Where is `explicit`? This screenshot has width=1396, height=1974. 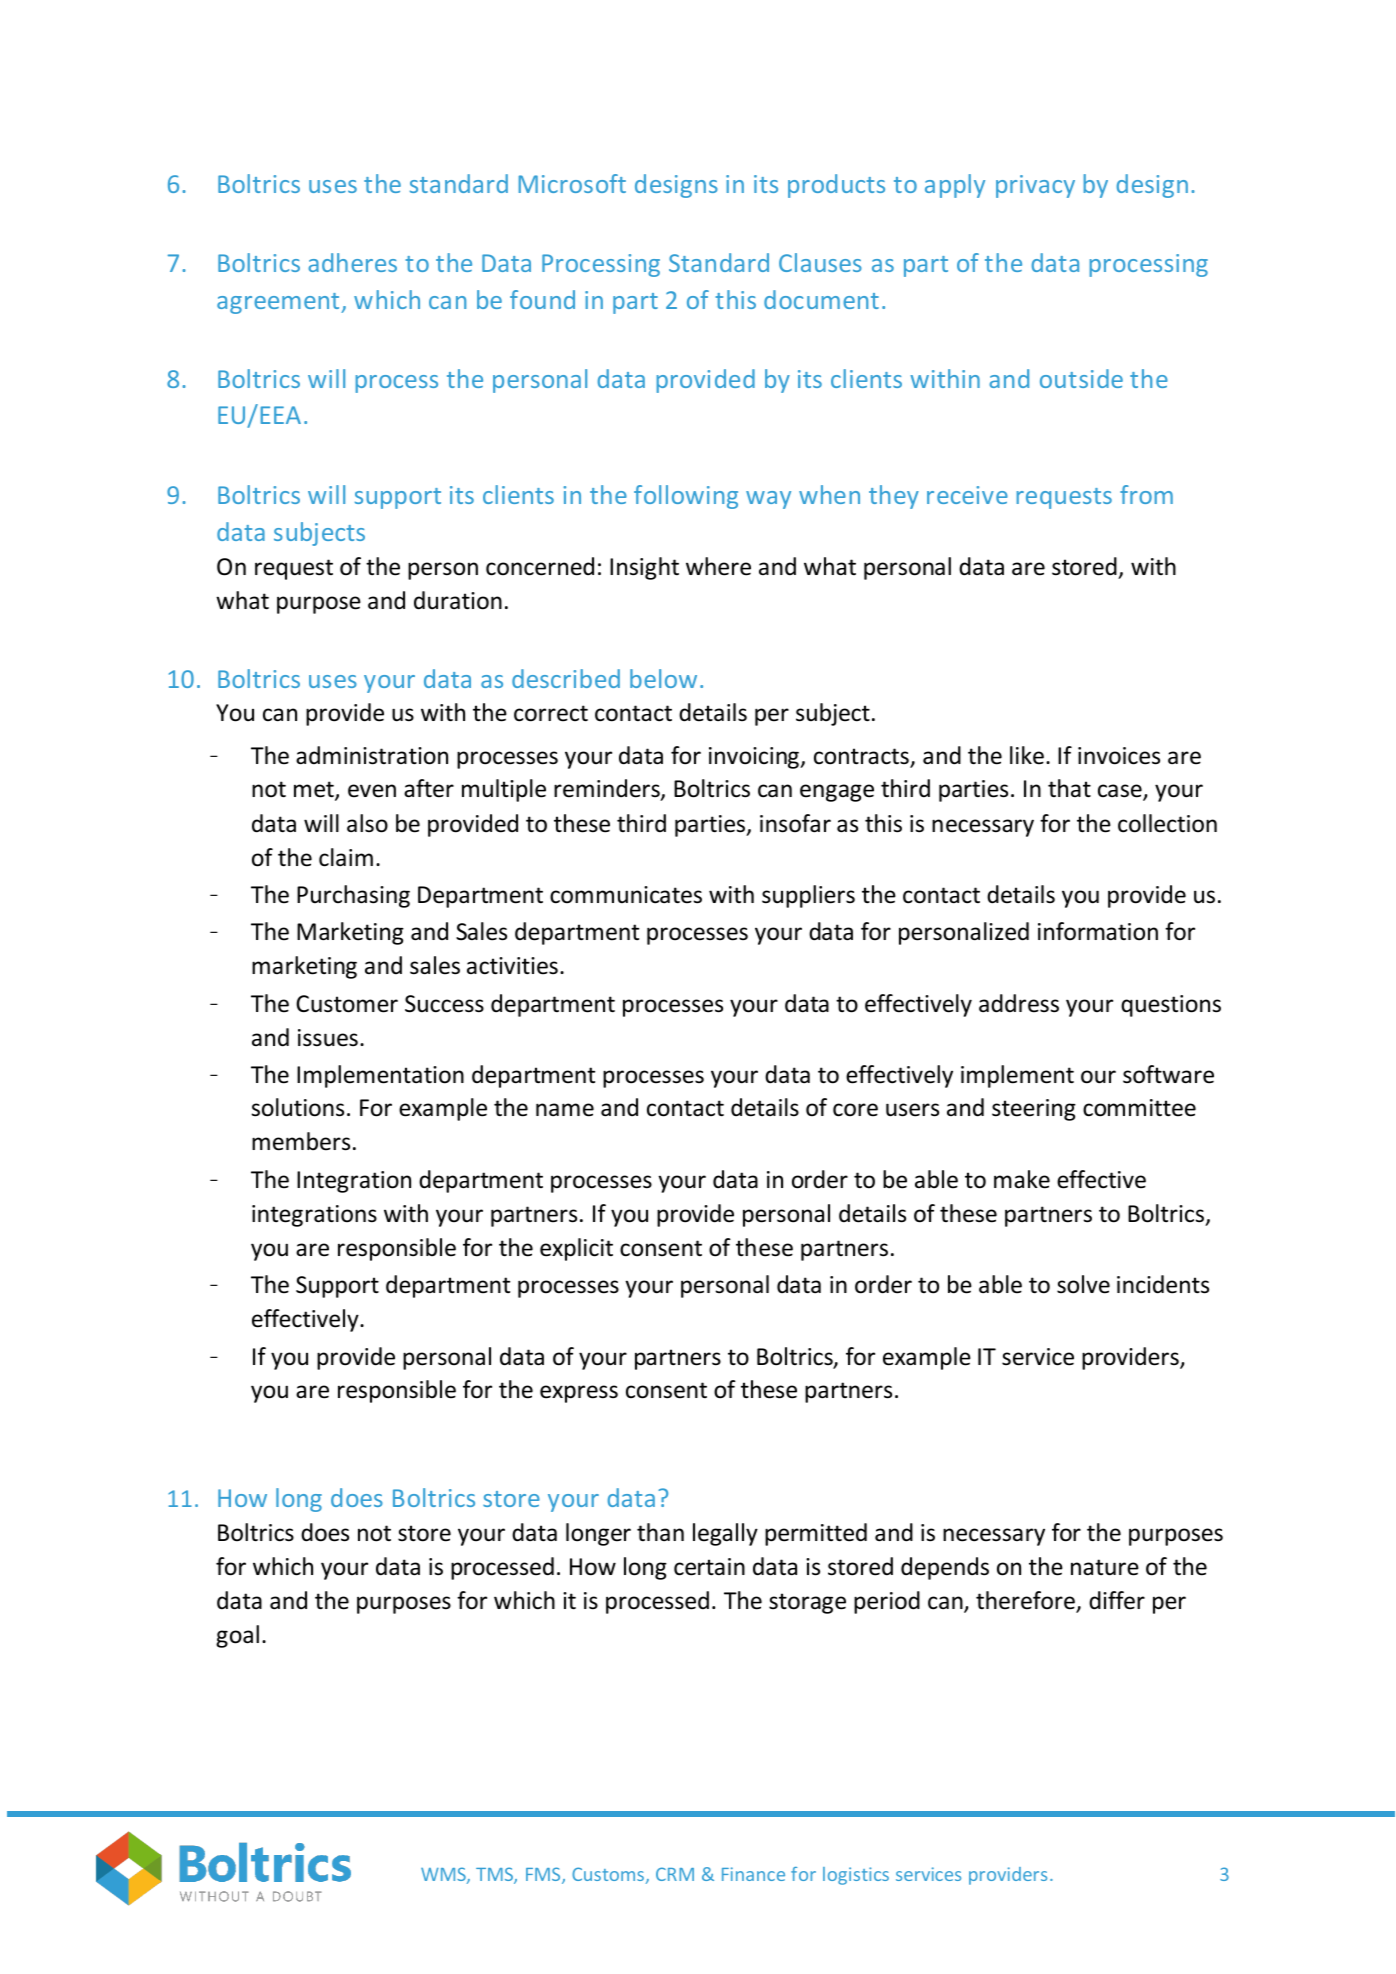 explicit is located at coordinates (576, 1249).
